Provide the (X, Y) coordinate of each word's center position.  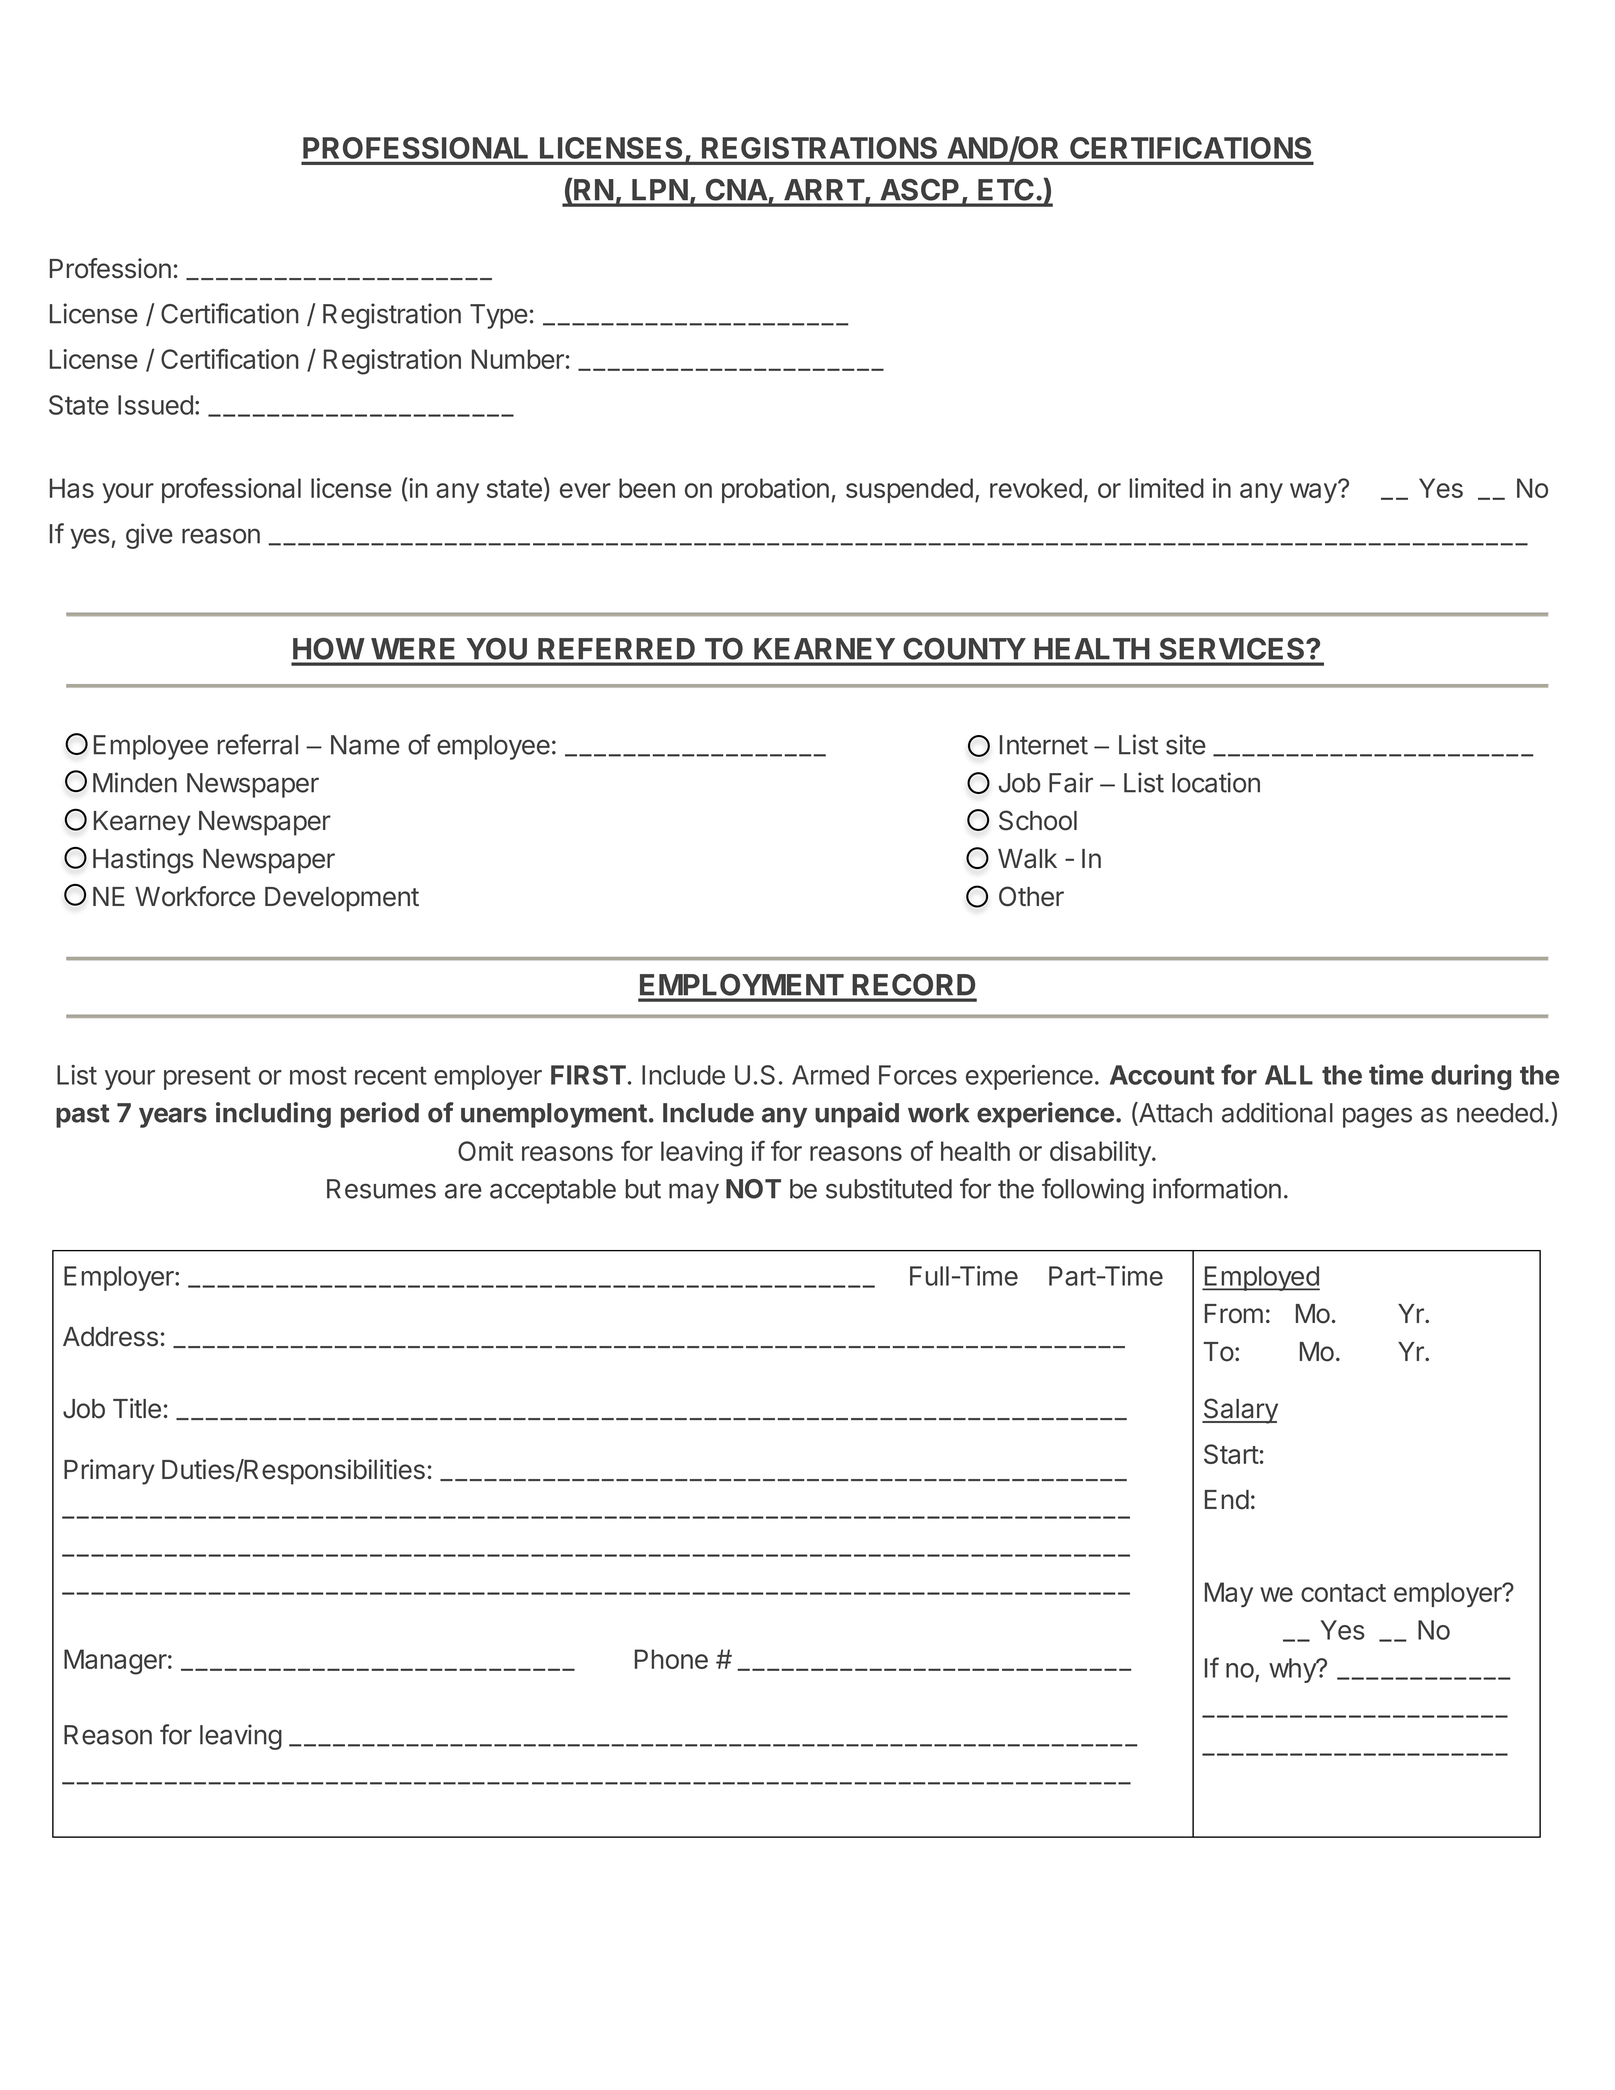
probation (775, 490)
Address (110, 1337)
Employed (1261, 1278)
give (149, 536)
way (1313, 493)
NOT (753, 1189)
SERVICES (1232, 649)
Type (499, 316)
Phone (671, 1659)
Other (1031, 896)
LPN (660, 189)
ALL (1289, 1075)
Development (342, 899)
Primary (109, 1472)
